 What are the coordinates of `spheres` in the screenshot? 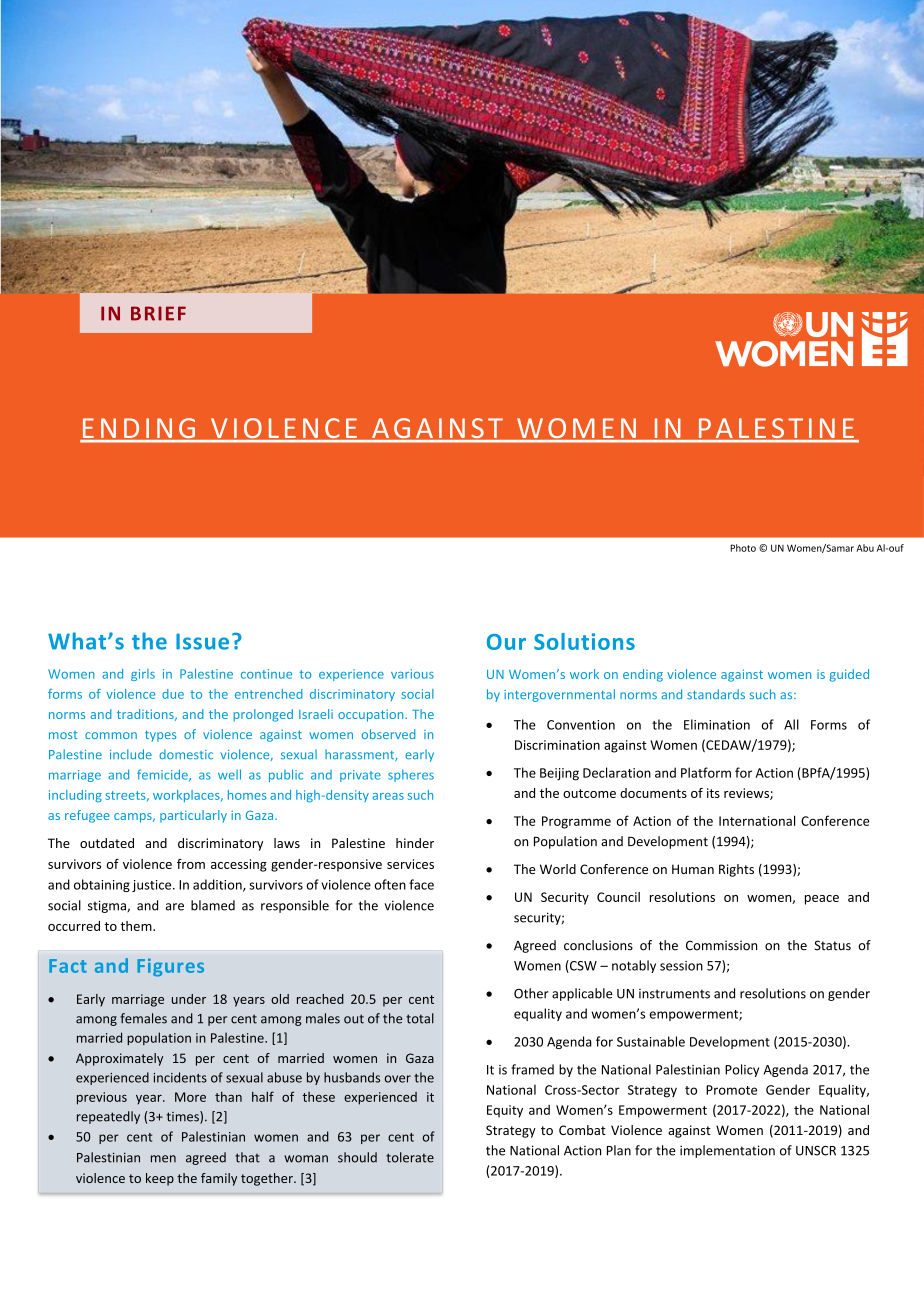 It's located at (411, 775).
